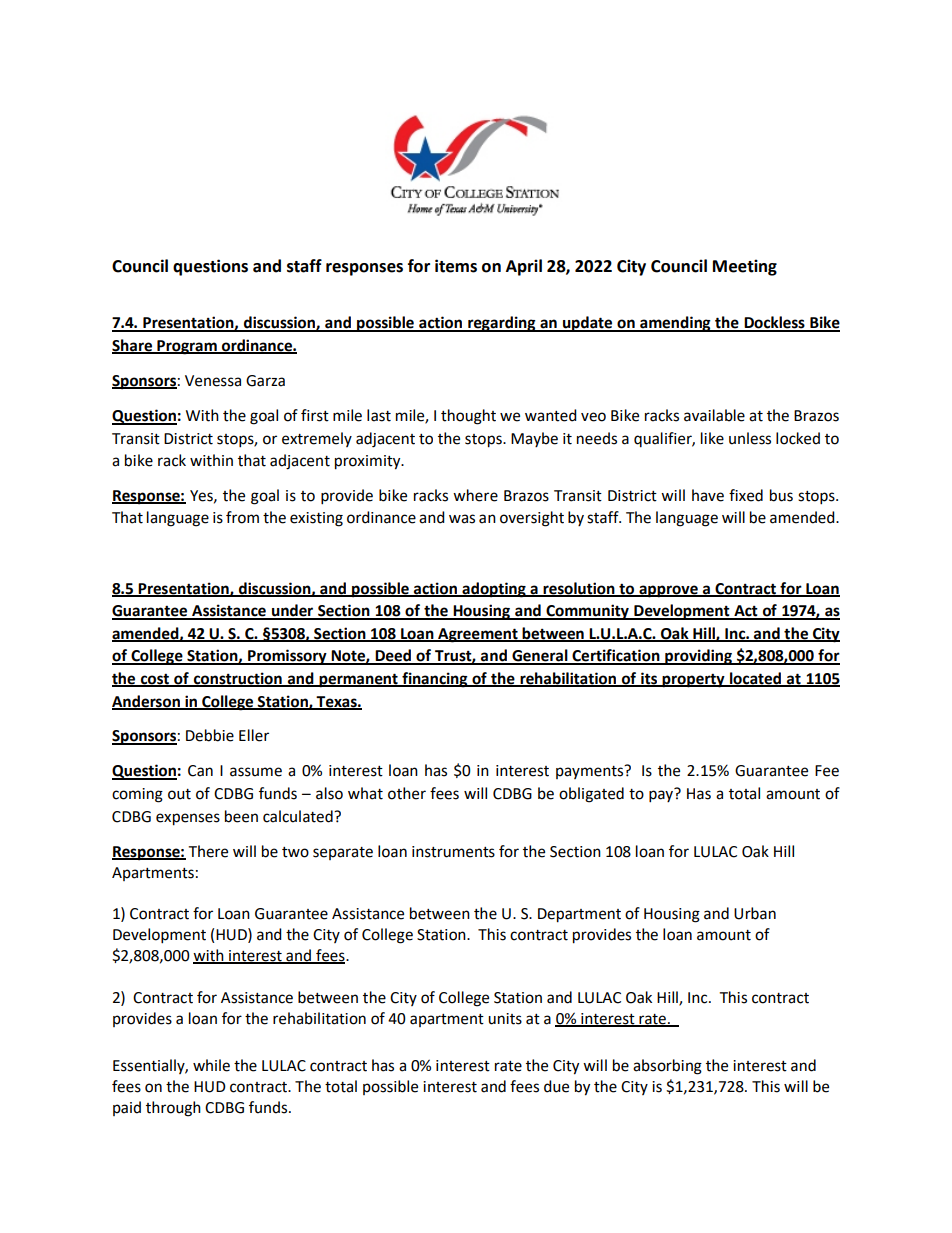  Describe the element at coordinates (456, 266) in the screenshot. I see `items` at that location.
